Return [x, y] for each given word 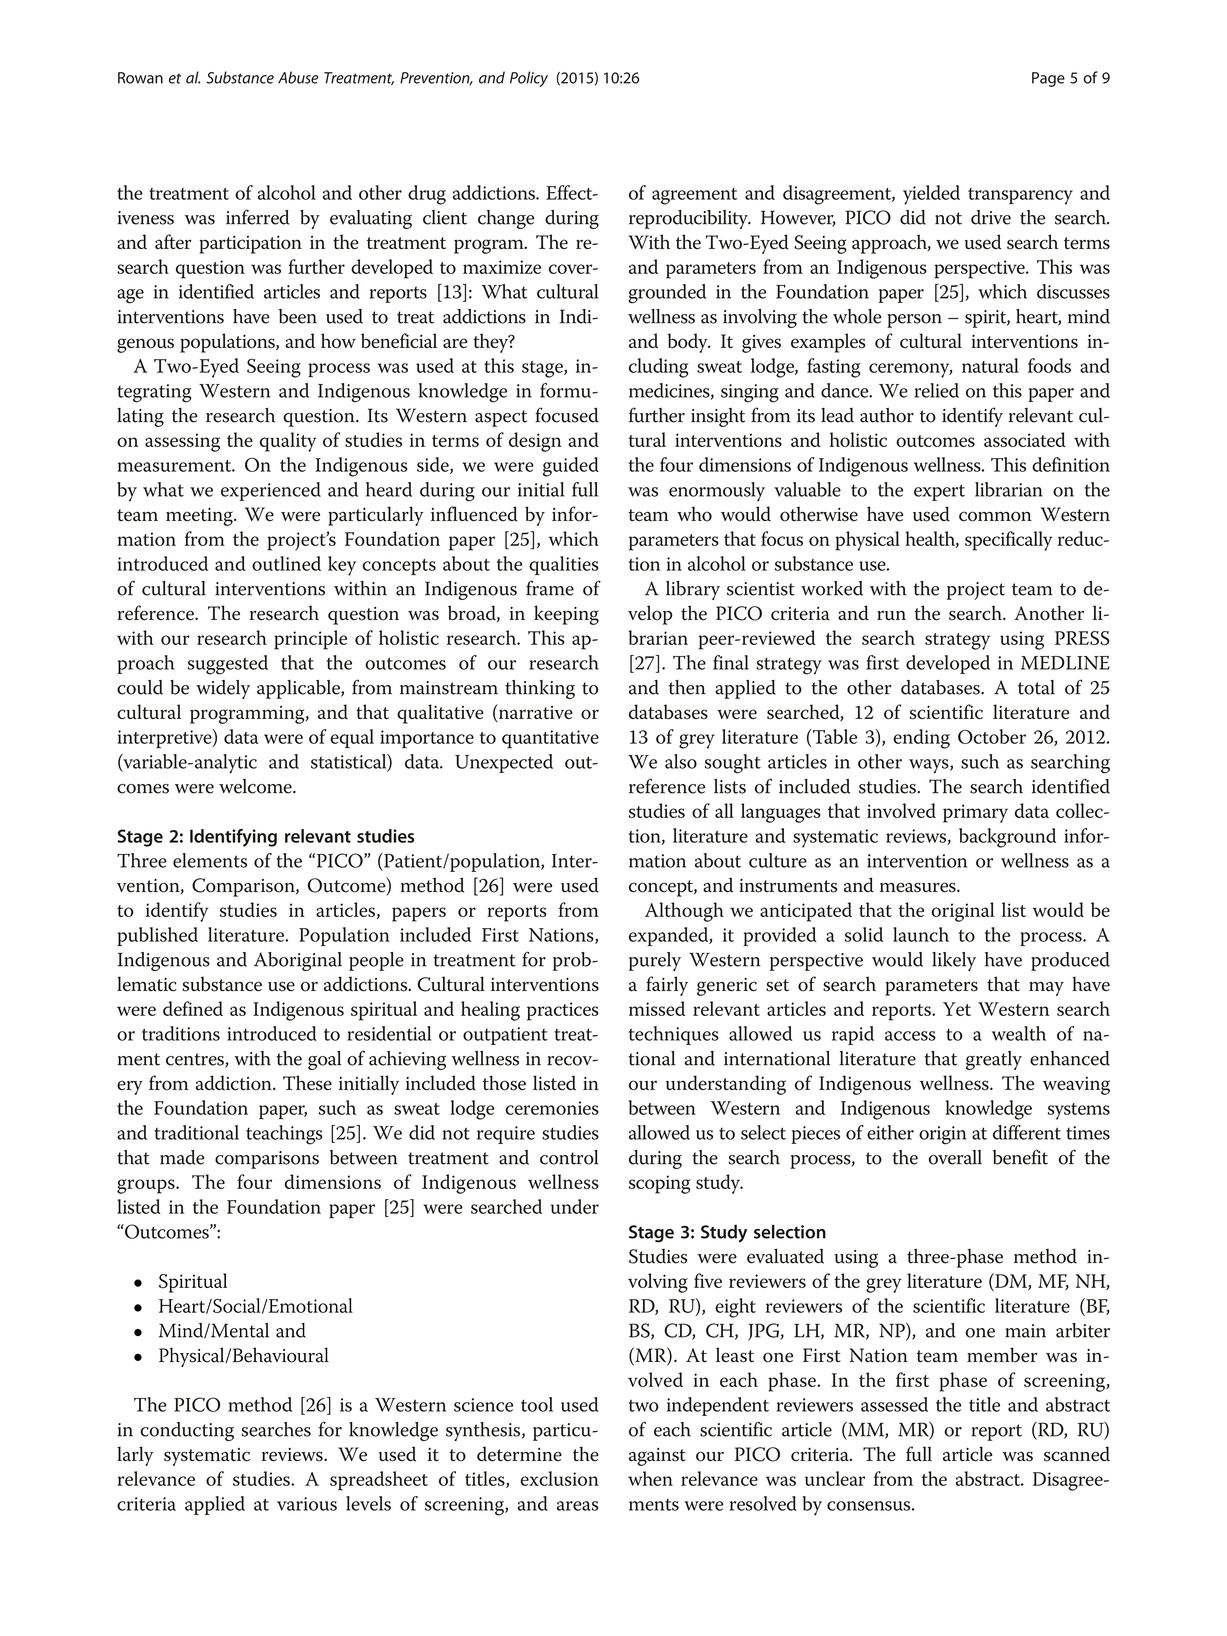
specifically [1008, 541]
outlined [286, 563]
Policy [529, 79]
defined [193, 1008]
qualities [564, 565]
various [307, 1504]
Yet [957, 1009]
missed [657, 1008]
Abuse [298, 77]
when [650, 1478]
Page [1048, 79]
